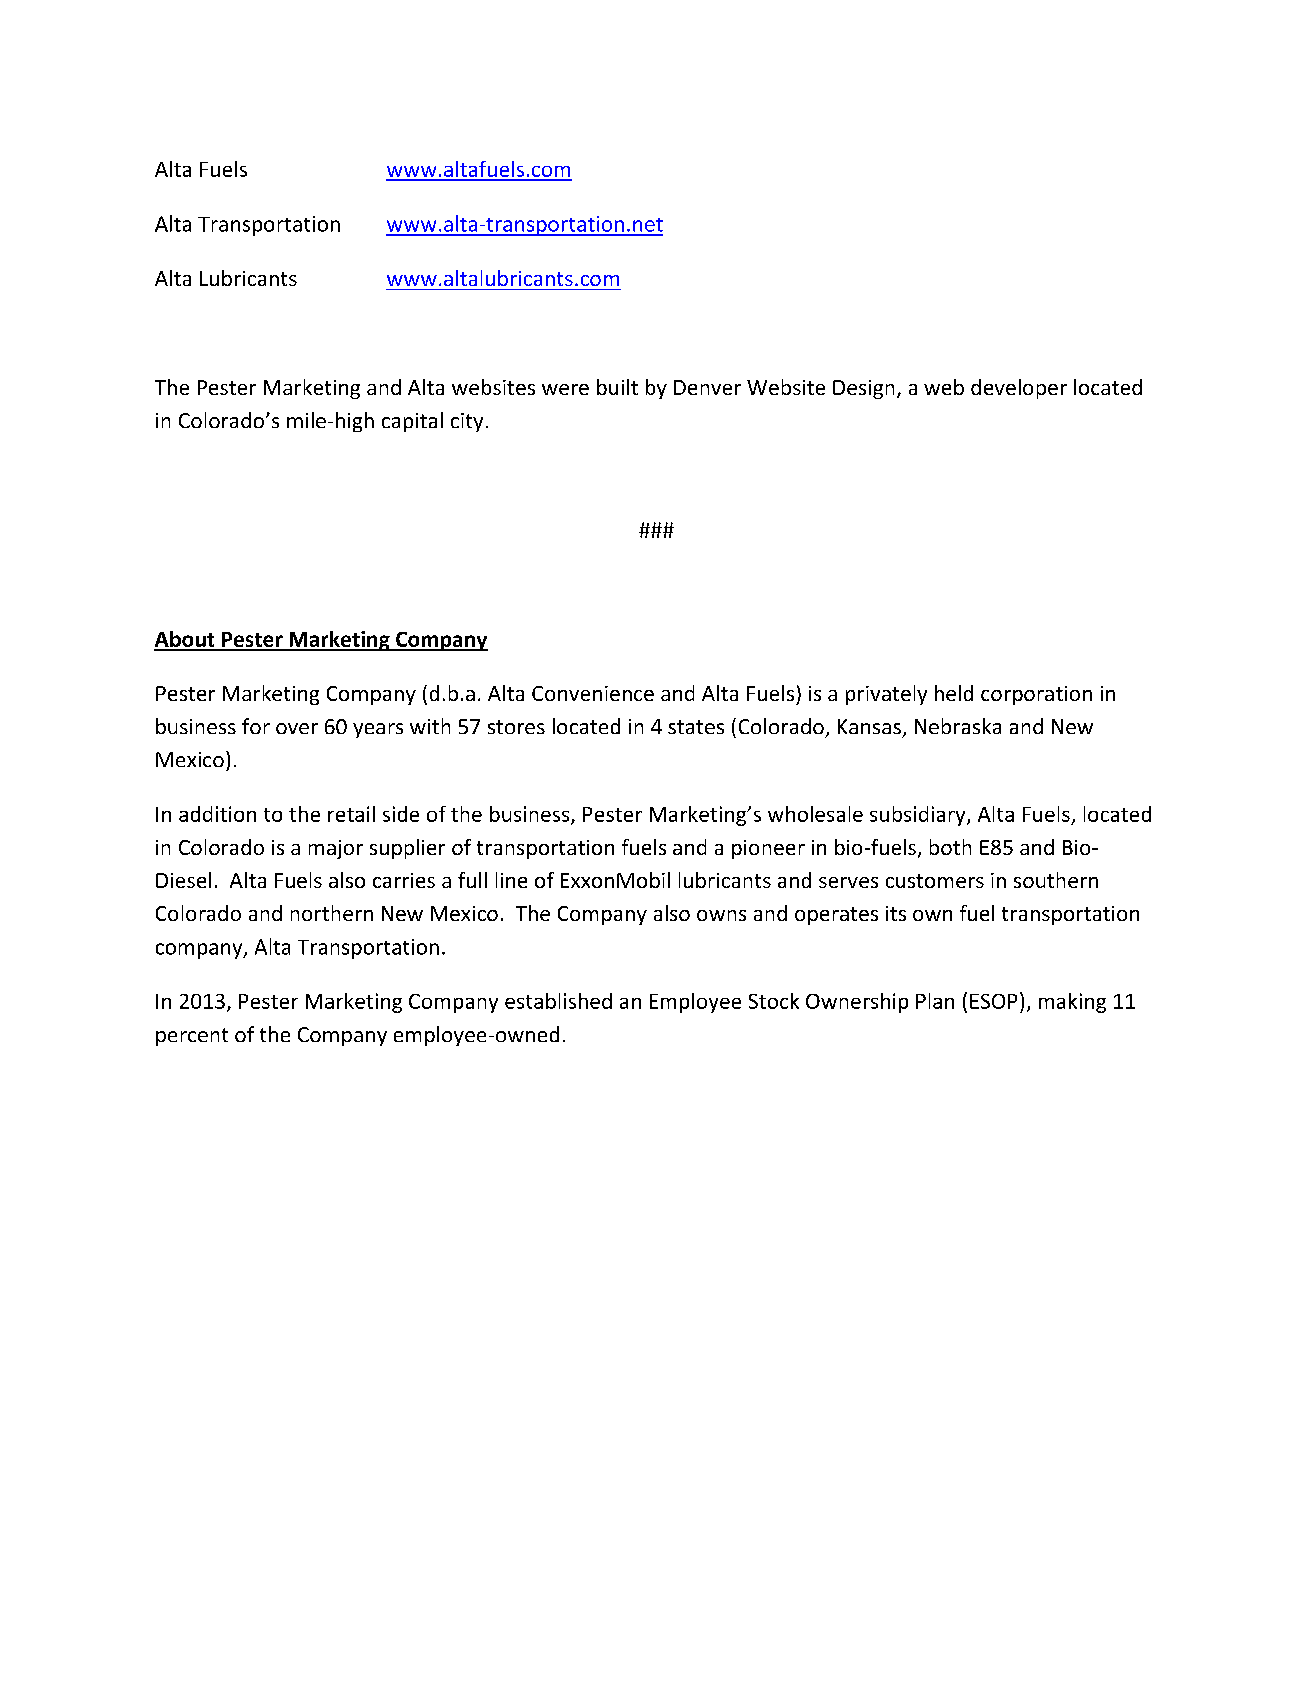  What do you see at coordinates (467, 422) in the page?
I see `city` at bounding box center [467, 422].
